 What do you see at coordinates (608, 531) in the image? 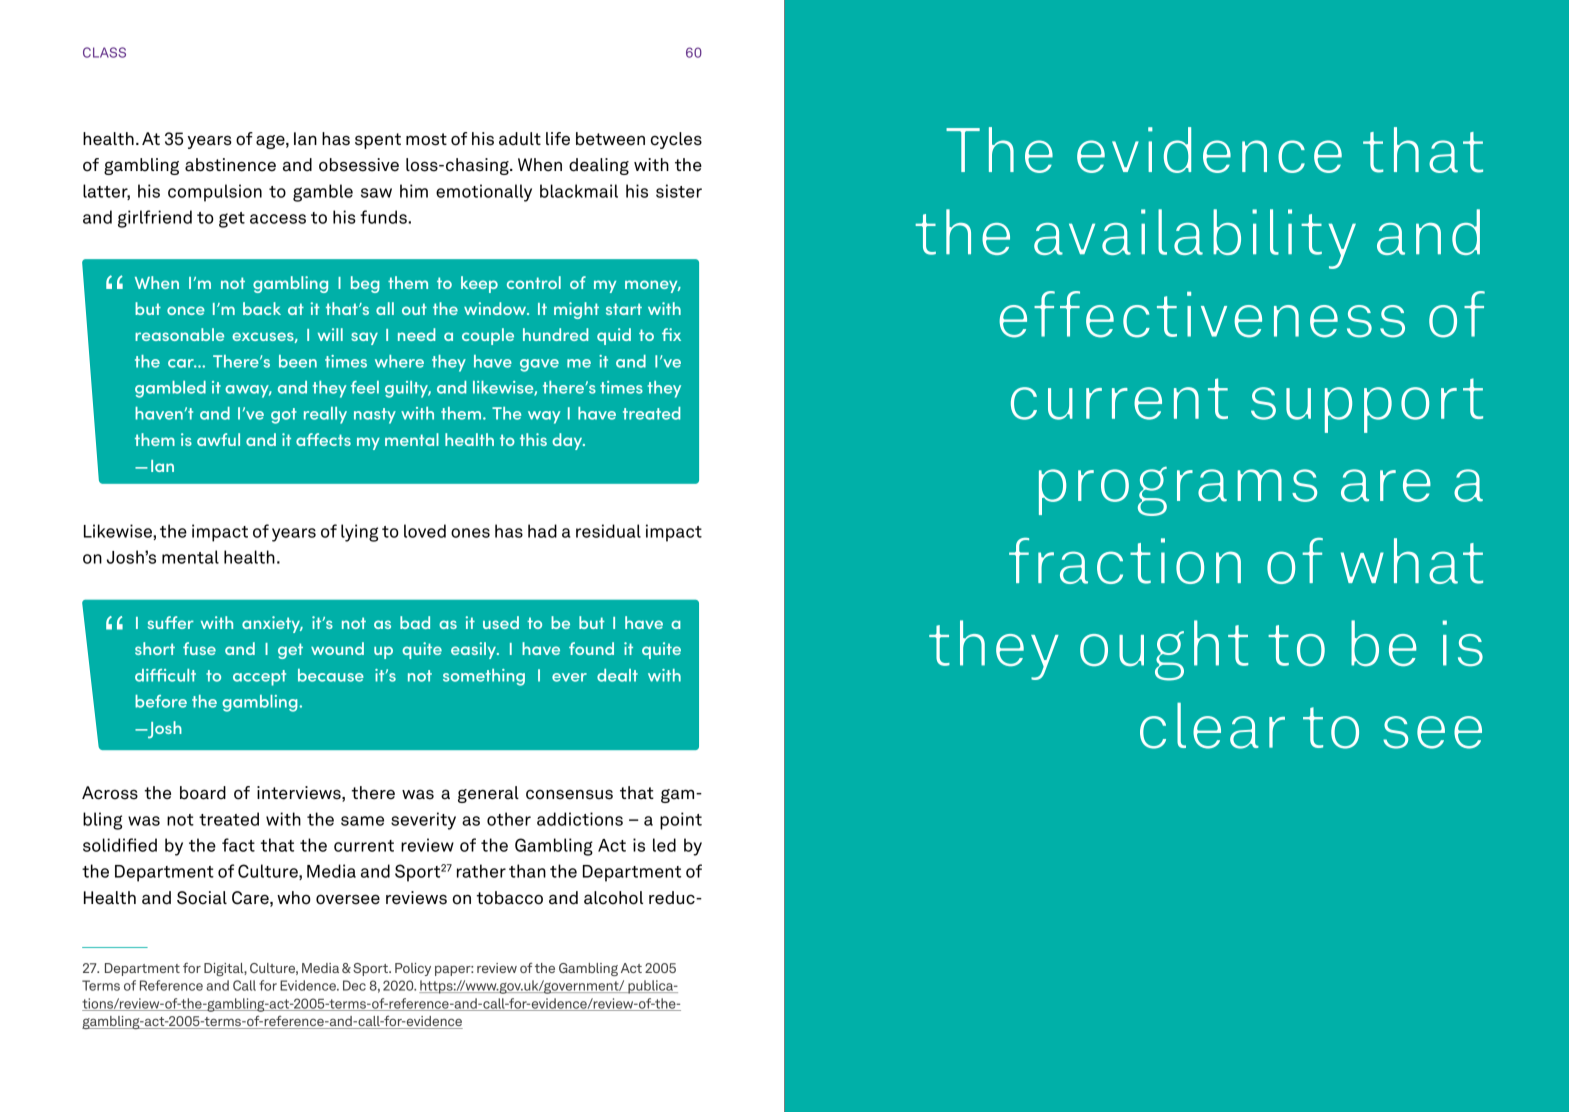
I see `residual` at bounding box center [608, 531].
